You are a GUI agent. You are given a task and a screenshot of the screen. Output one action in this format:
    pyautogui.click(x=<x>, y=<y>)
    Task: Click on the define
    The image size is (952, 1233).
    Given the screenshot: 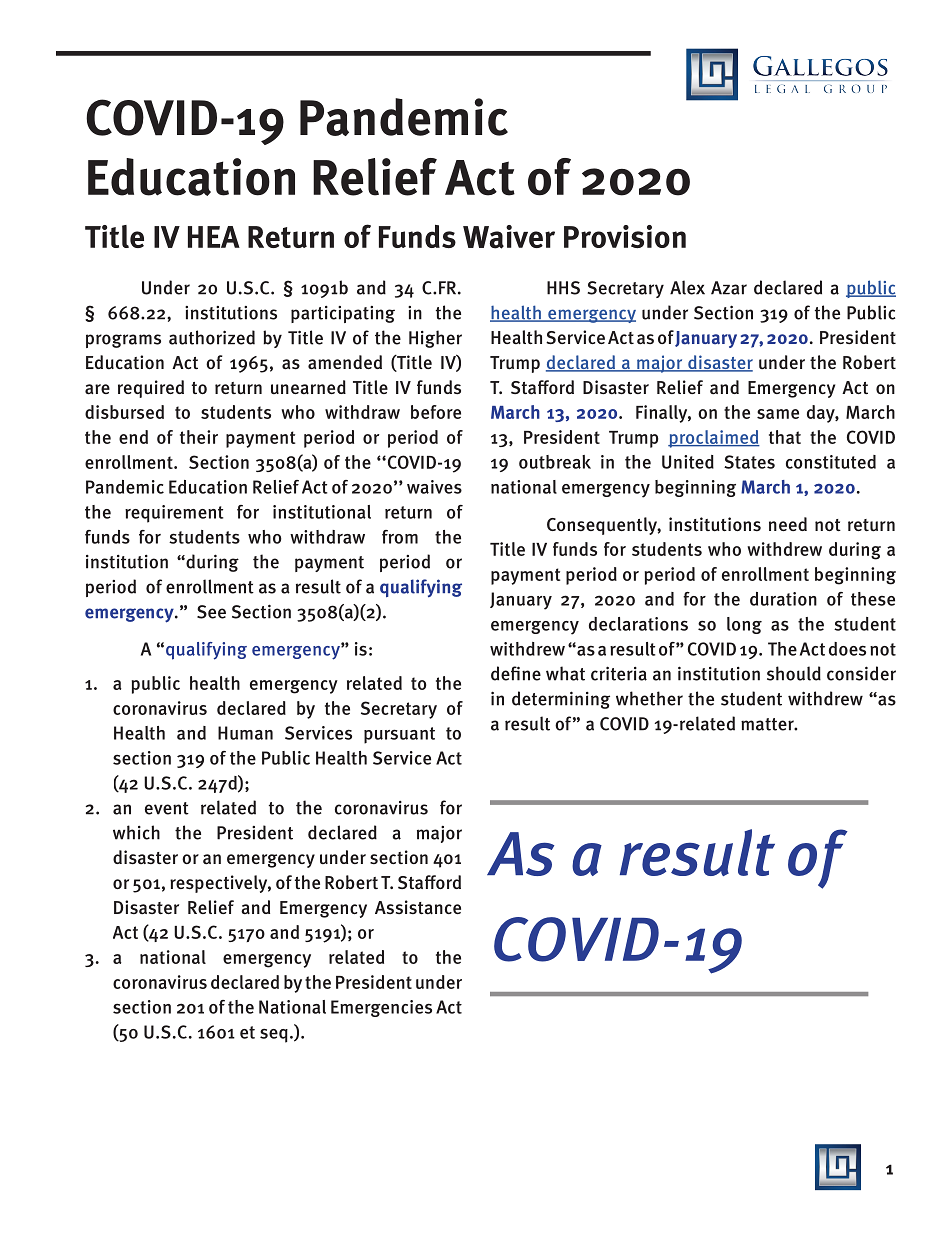 What is the action you would take?
    pyautogui.click(x=516, y=673)
